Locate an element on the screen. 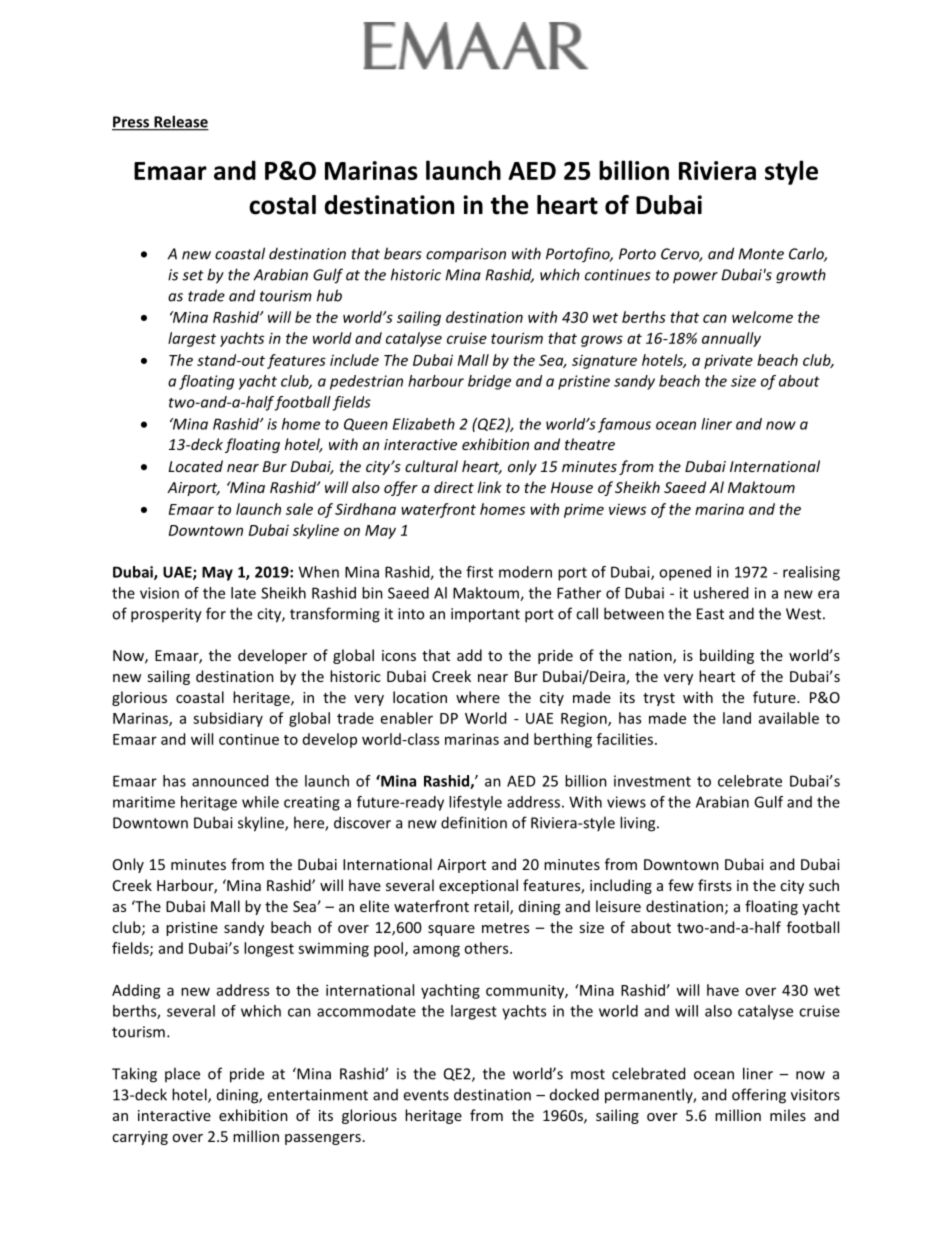 This screenshot has height=1233, width=952. building is located at coordinates (727, 656).
